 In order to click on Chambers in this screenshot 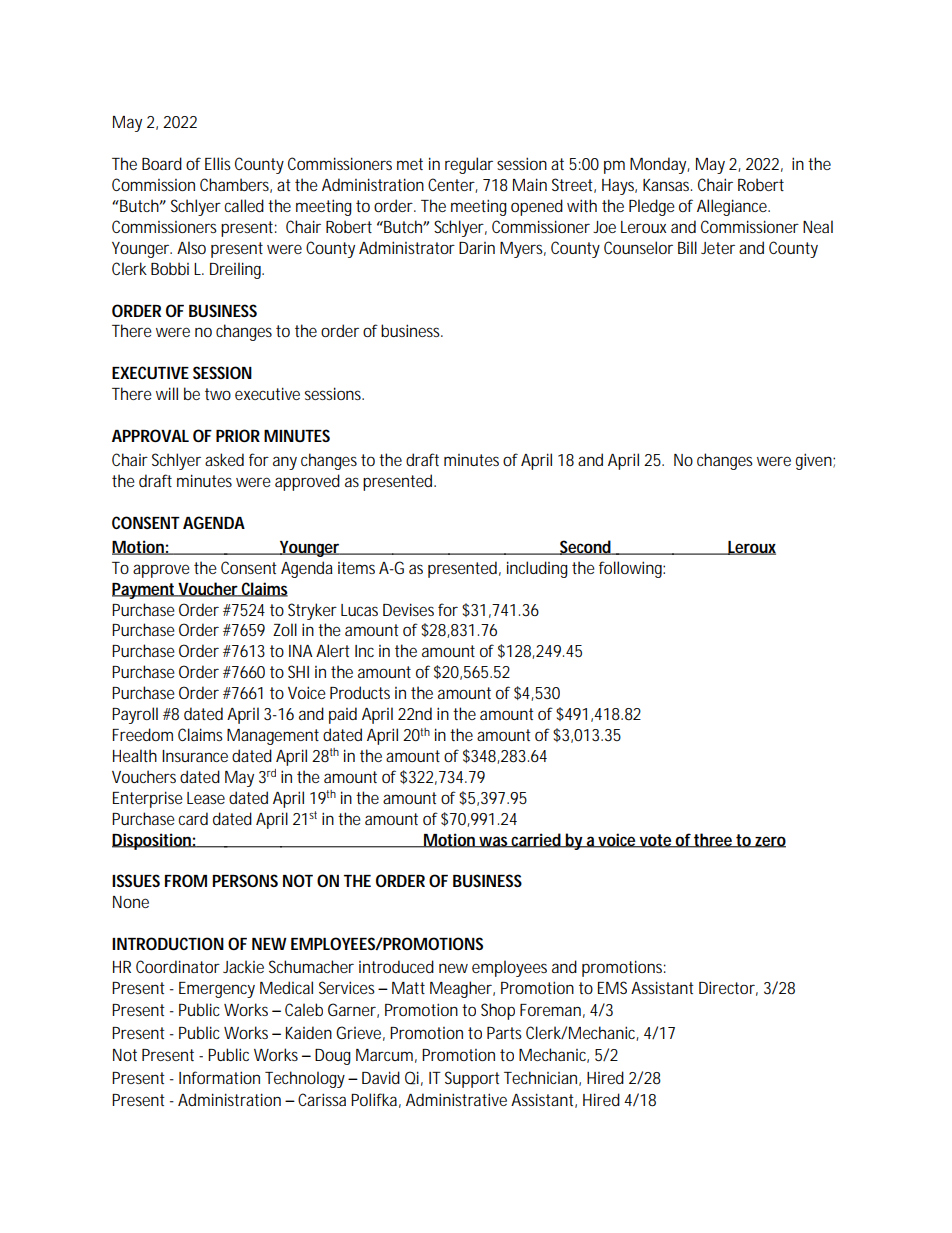, I will do `click(236, 185)`.
